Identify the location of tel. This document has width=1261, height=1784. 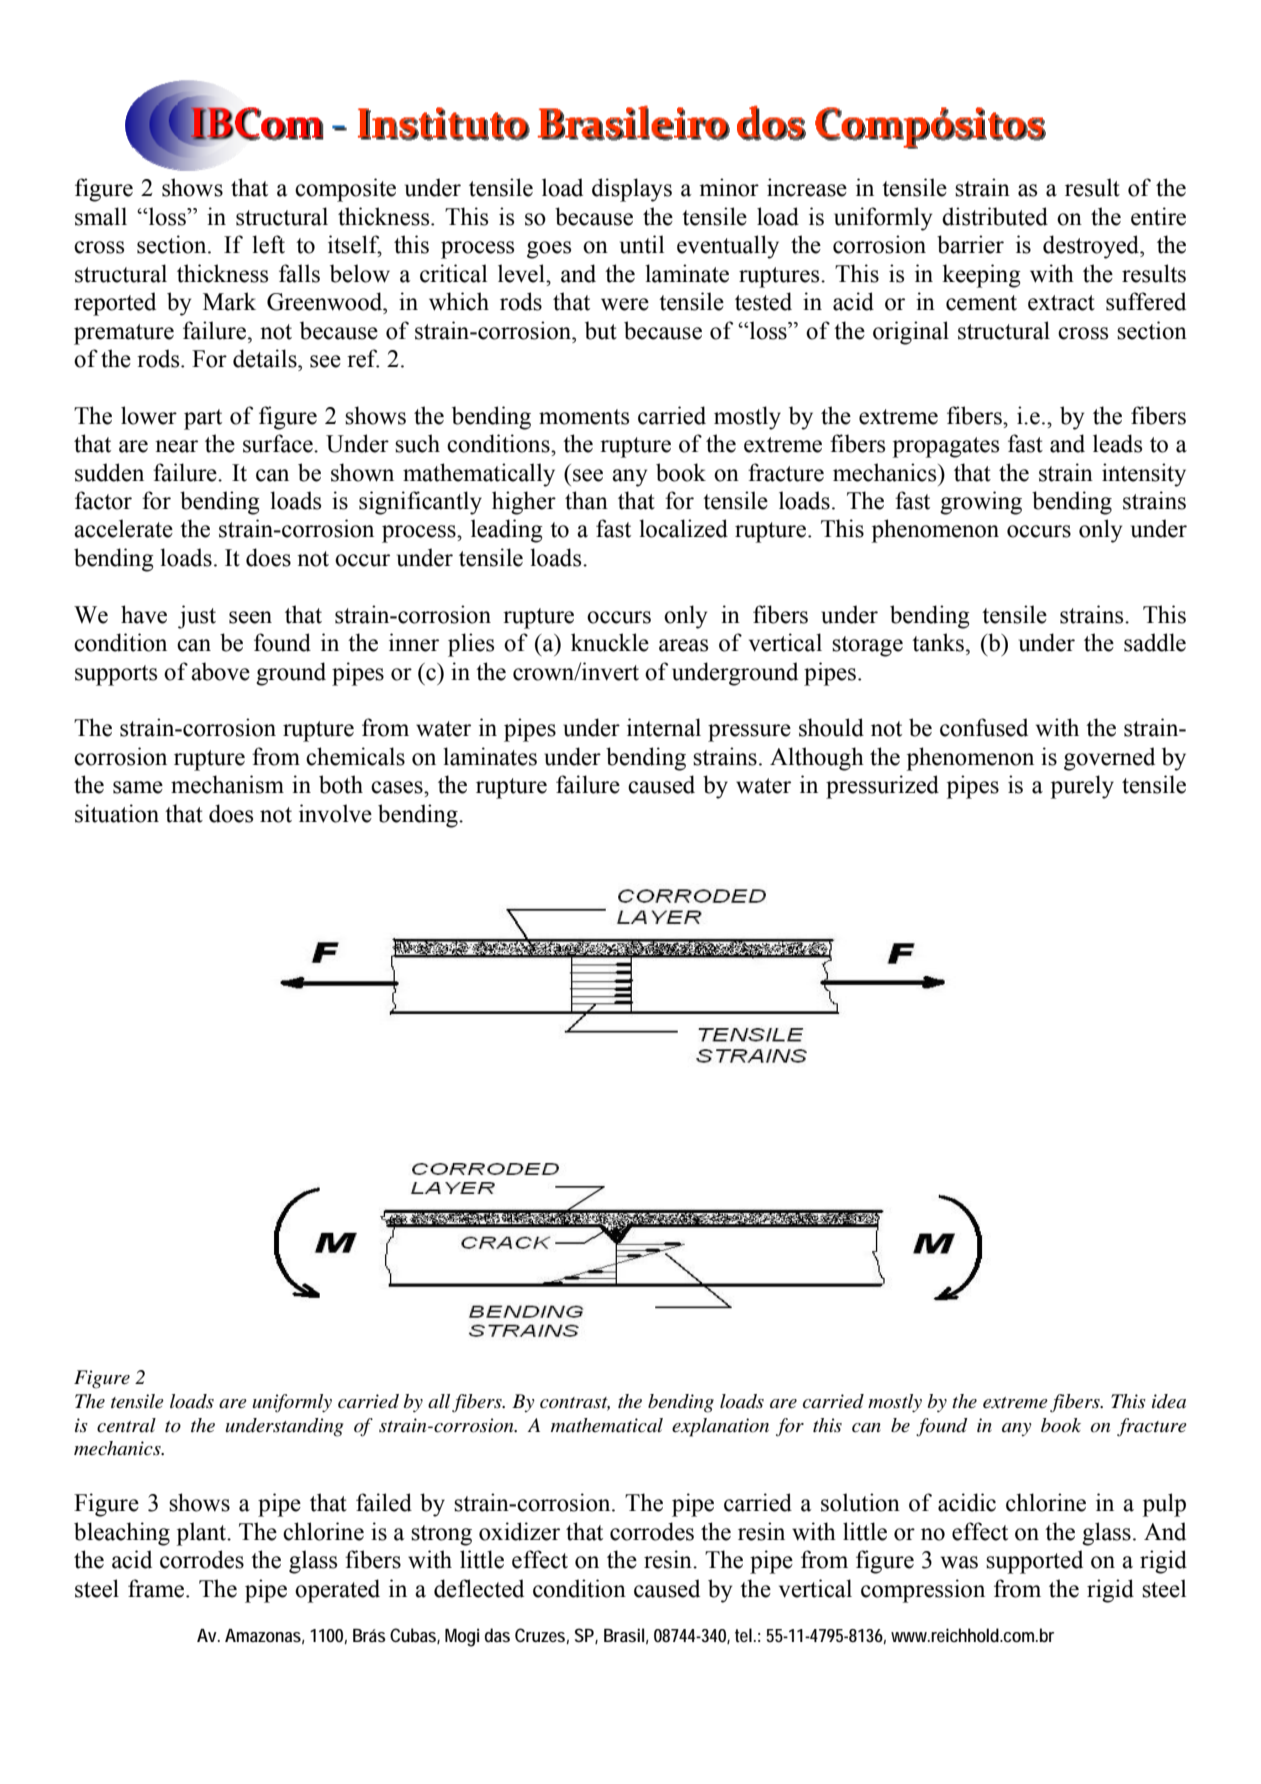
(743, 1635).
